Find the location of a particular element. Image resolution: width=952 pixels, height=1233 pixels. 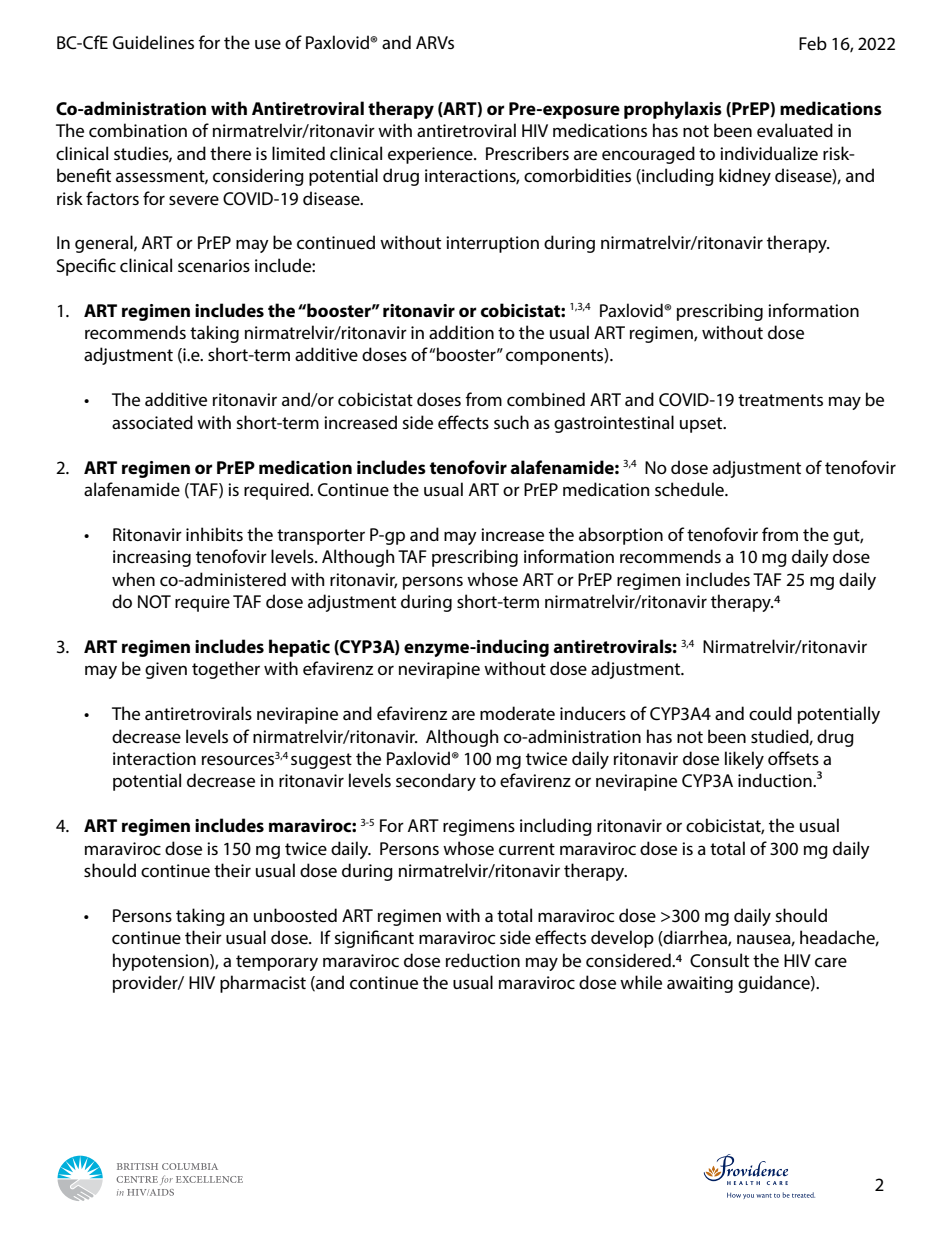

Feb is located at coordinates (813, 43).
